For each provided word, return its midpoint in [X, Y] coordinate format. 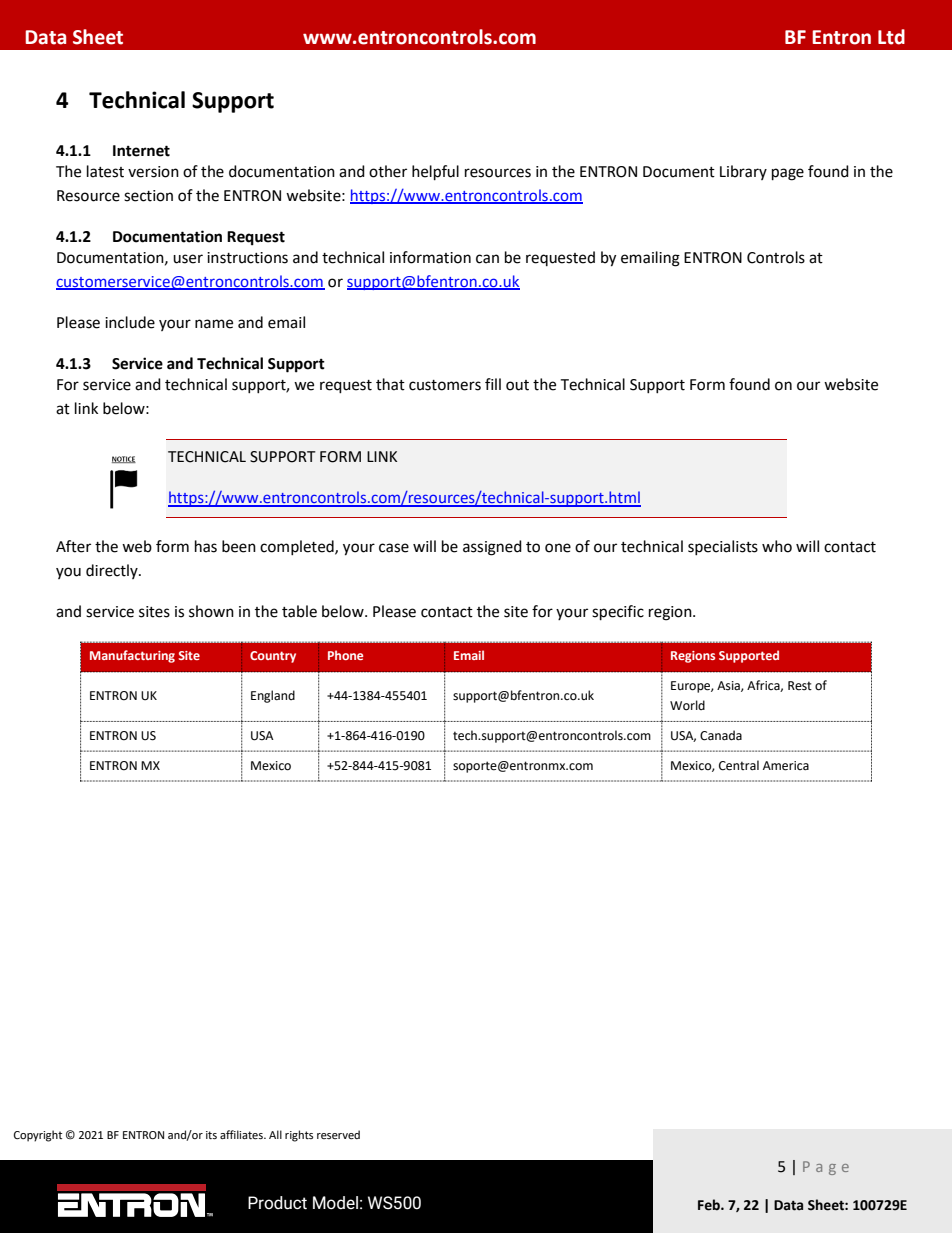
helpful [435, 173]
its [211, 1135]
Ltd [891, 37]
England [273, 696]
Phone [345, 655]
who [777, 546]
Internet [141, 151]
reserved [338, 1135]
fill [493, 384]
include [130, 322]
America [786, 766]
